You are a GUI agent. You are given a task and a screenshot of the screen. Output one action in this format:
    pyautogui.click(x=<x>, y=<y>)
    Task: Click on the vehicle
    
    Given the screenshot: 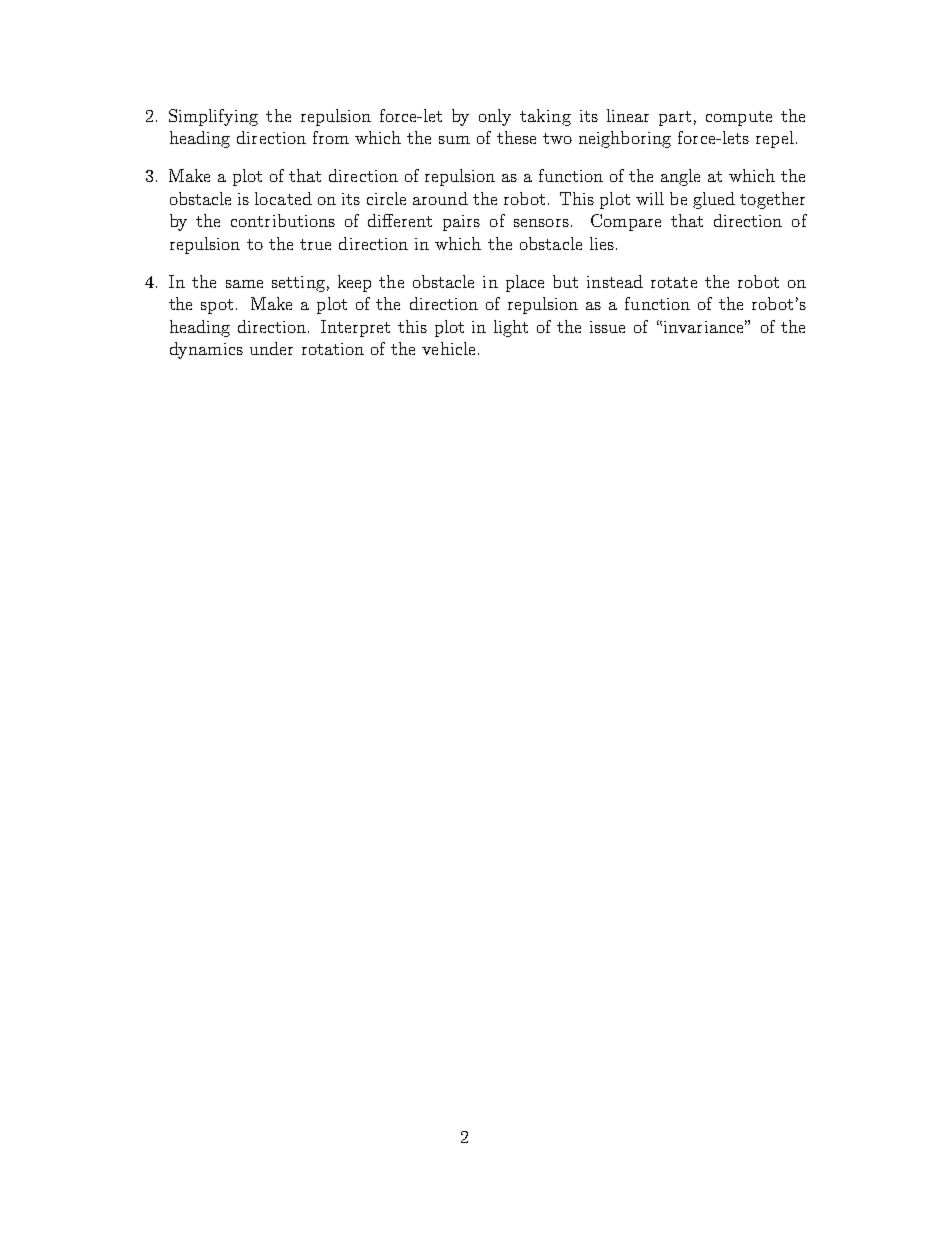 What is the action you would take?
    pyautogui.click(x=448, y=348)
